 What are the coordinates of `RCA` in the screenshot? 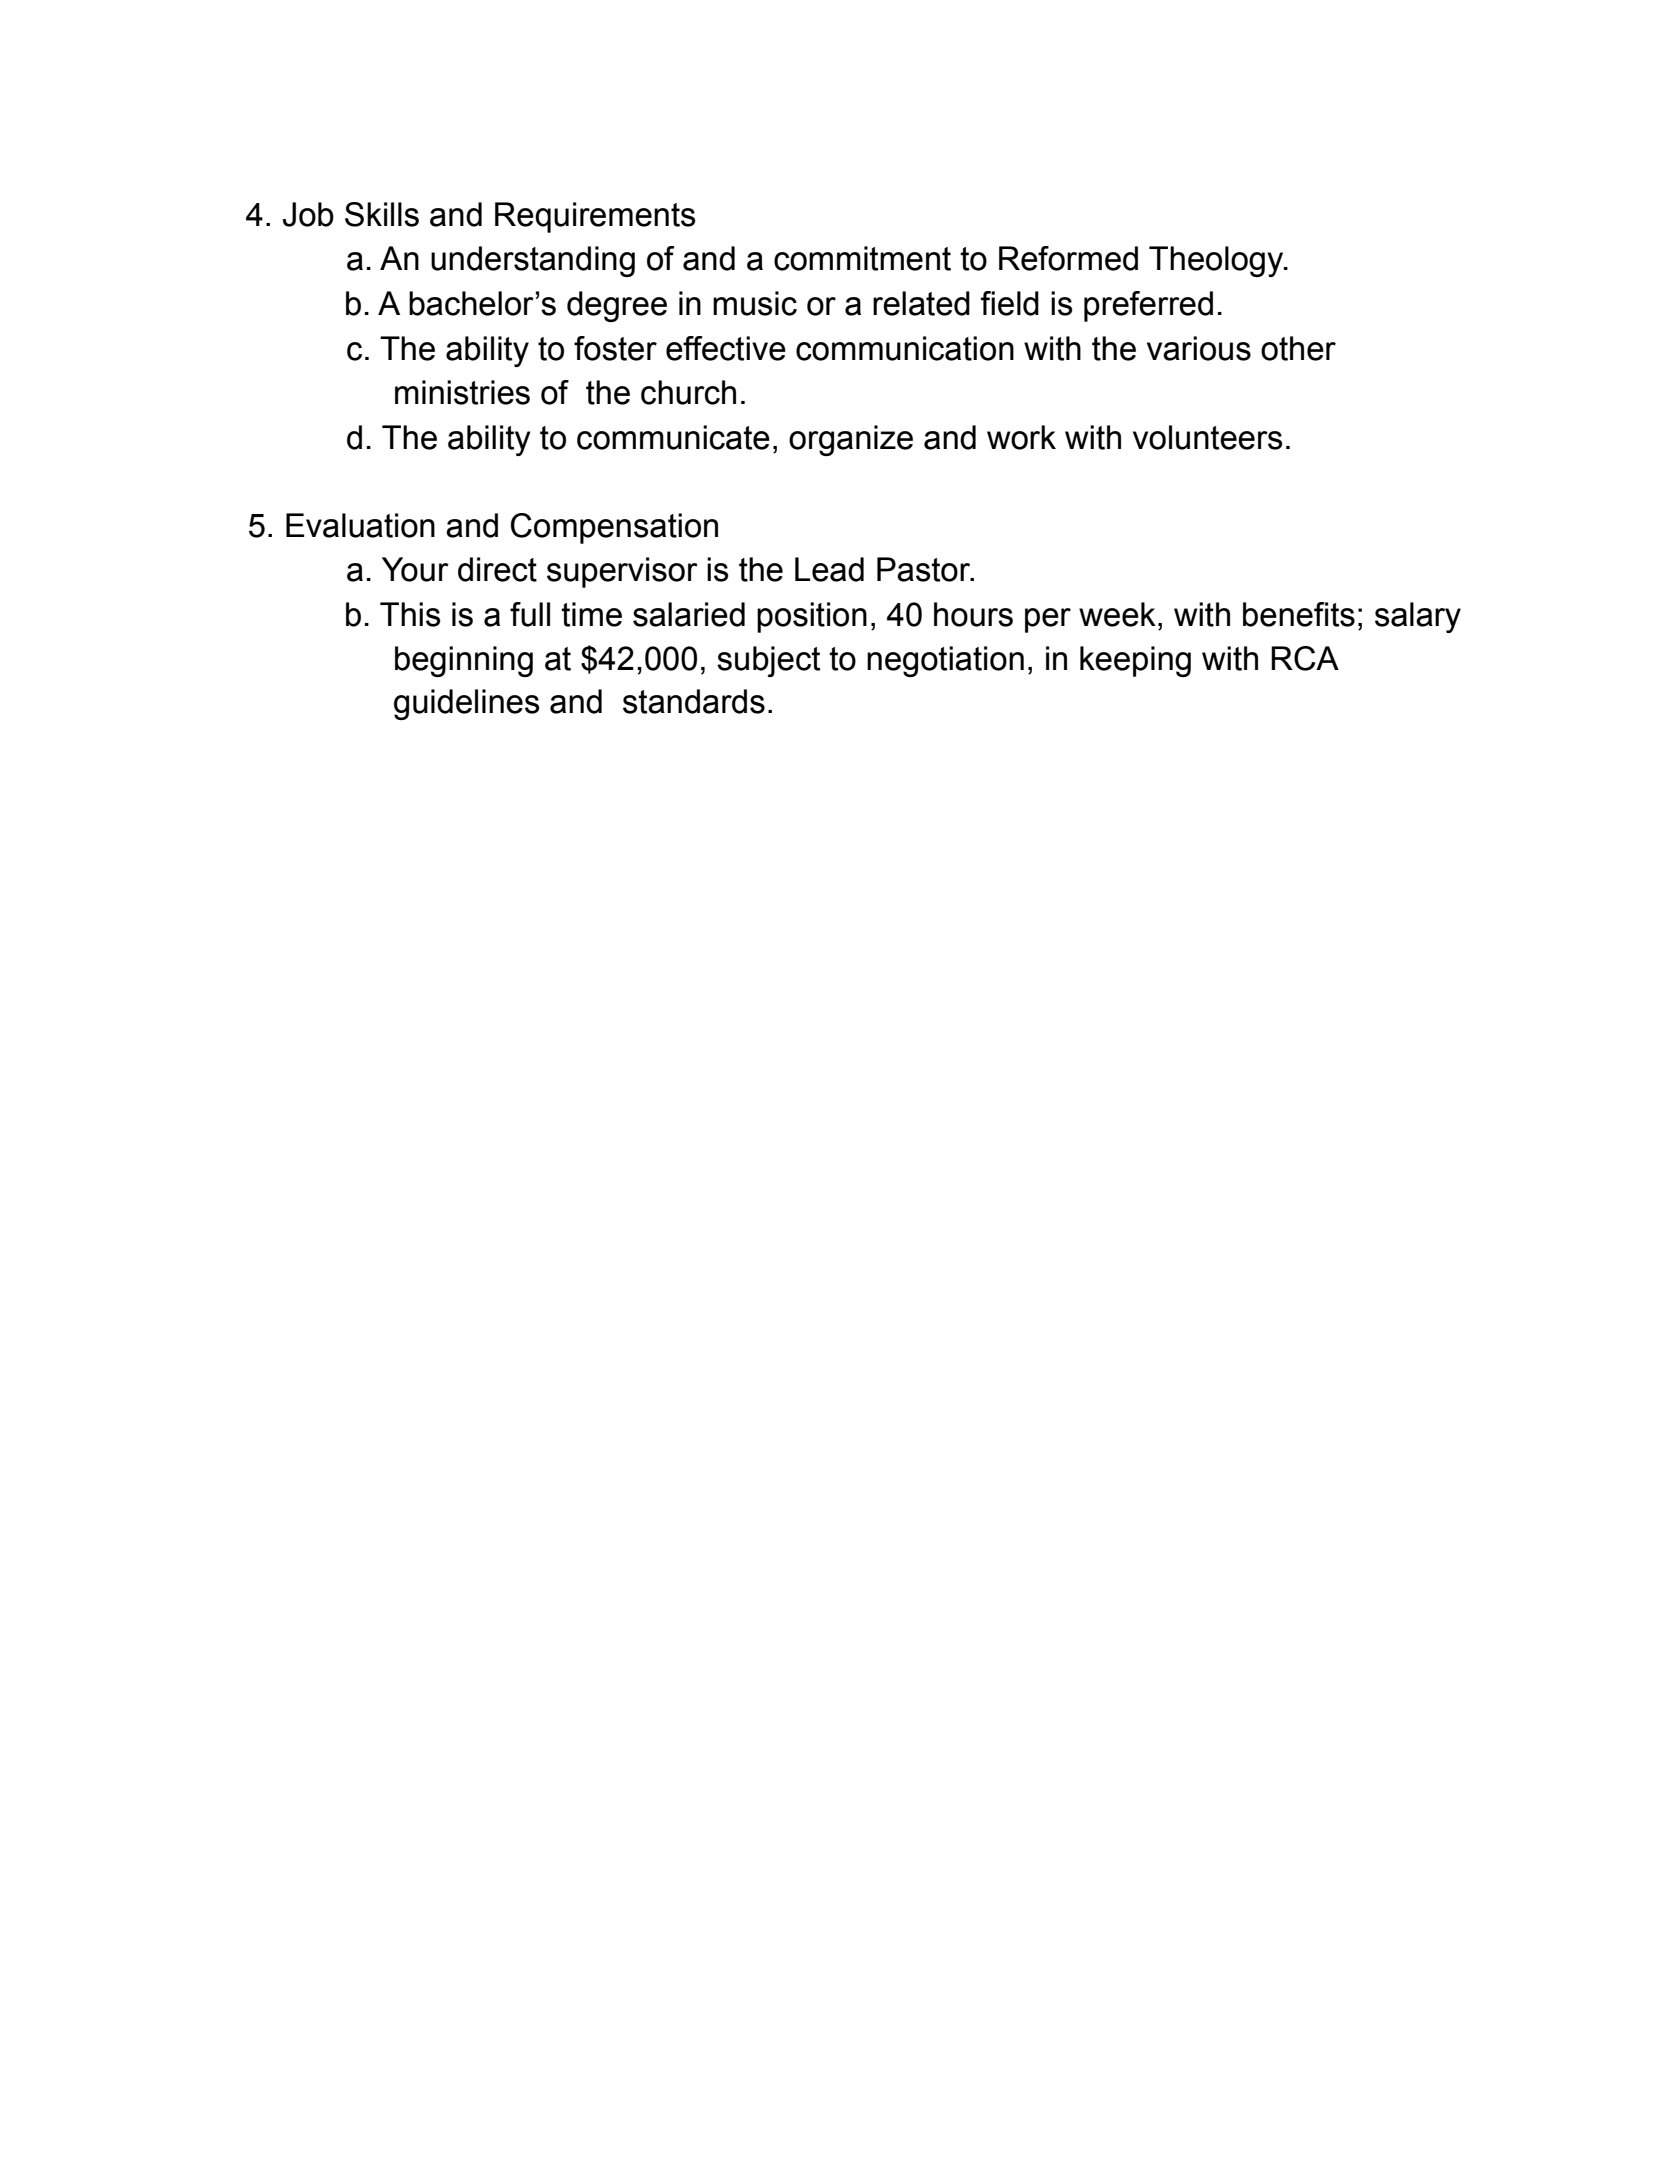 It's located at (1305, 658).
